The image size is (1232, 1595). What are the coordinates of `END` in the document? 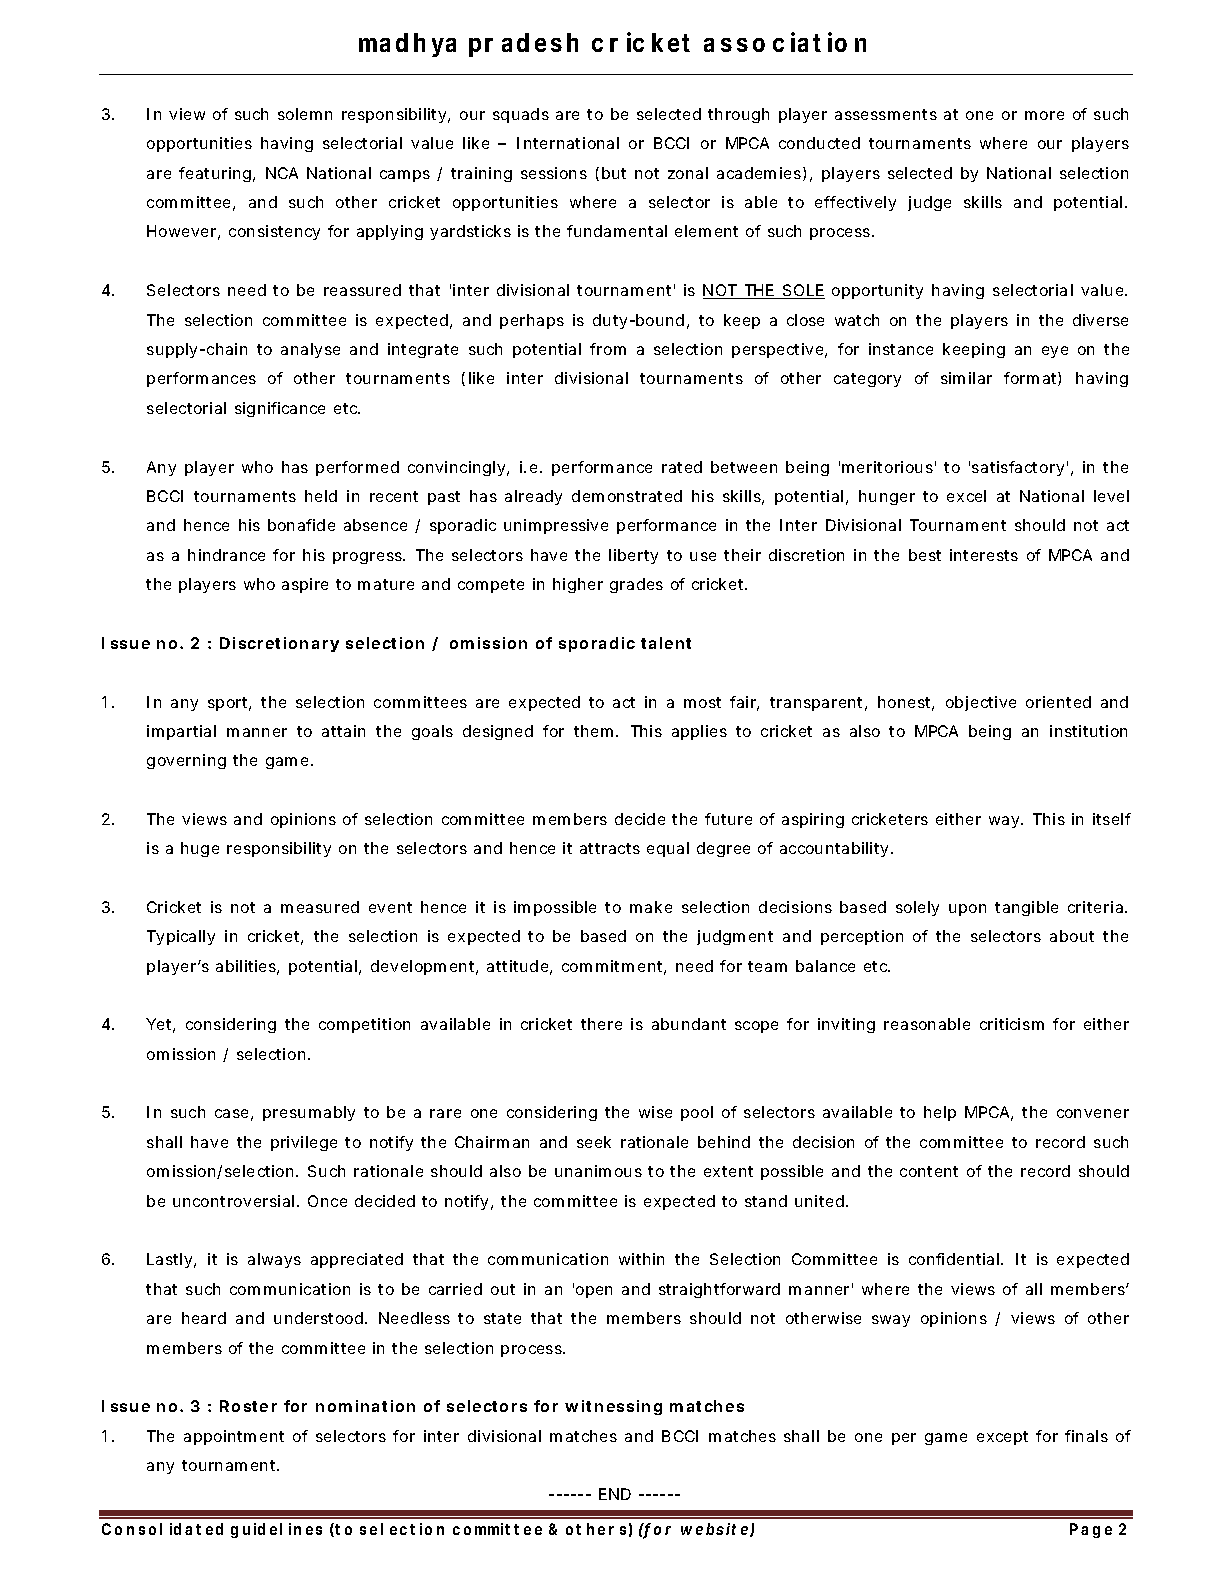 It's located at (615, 1494).
